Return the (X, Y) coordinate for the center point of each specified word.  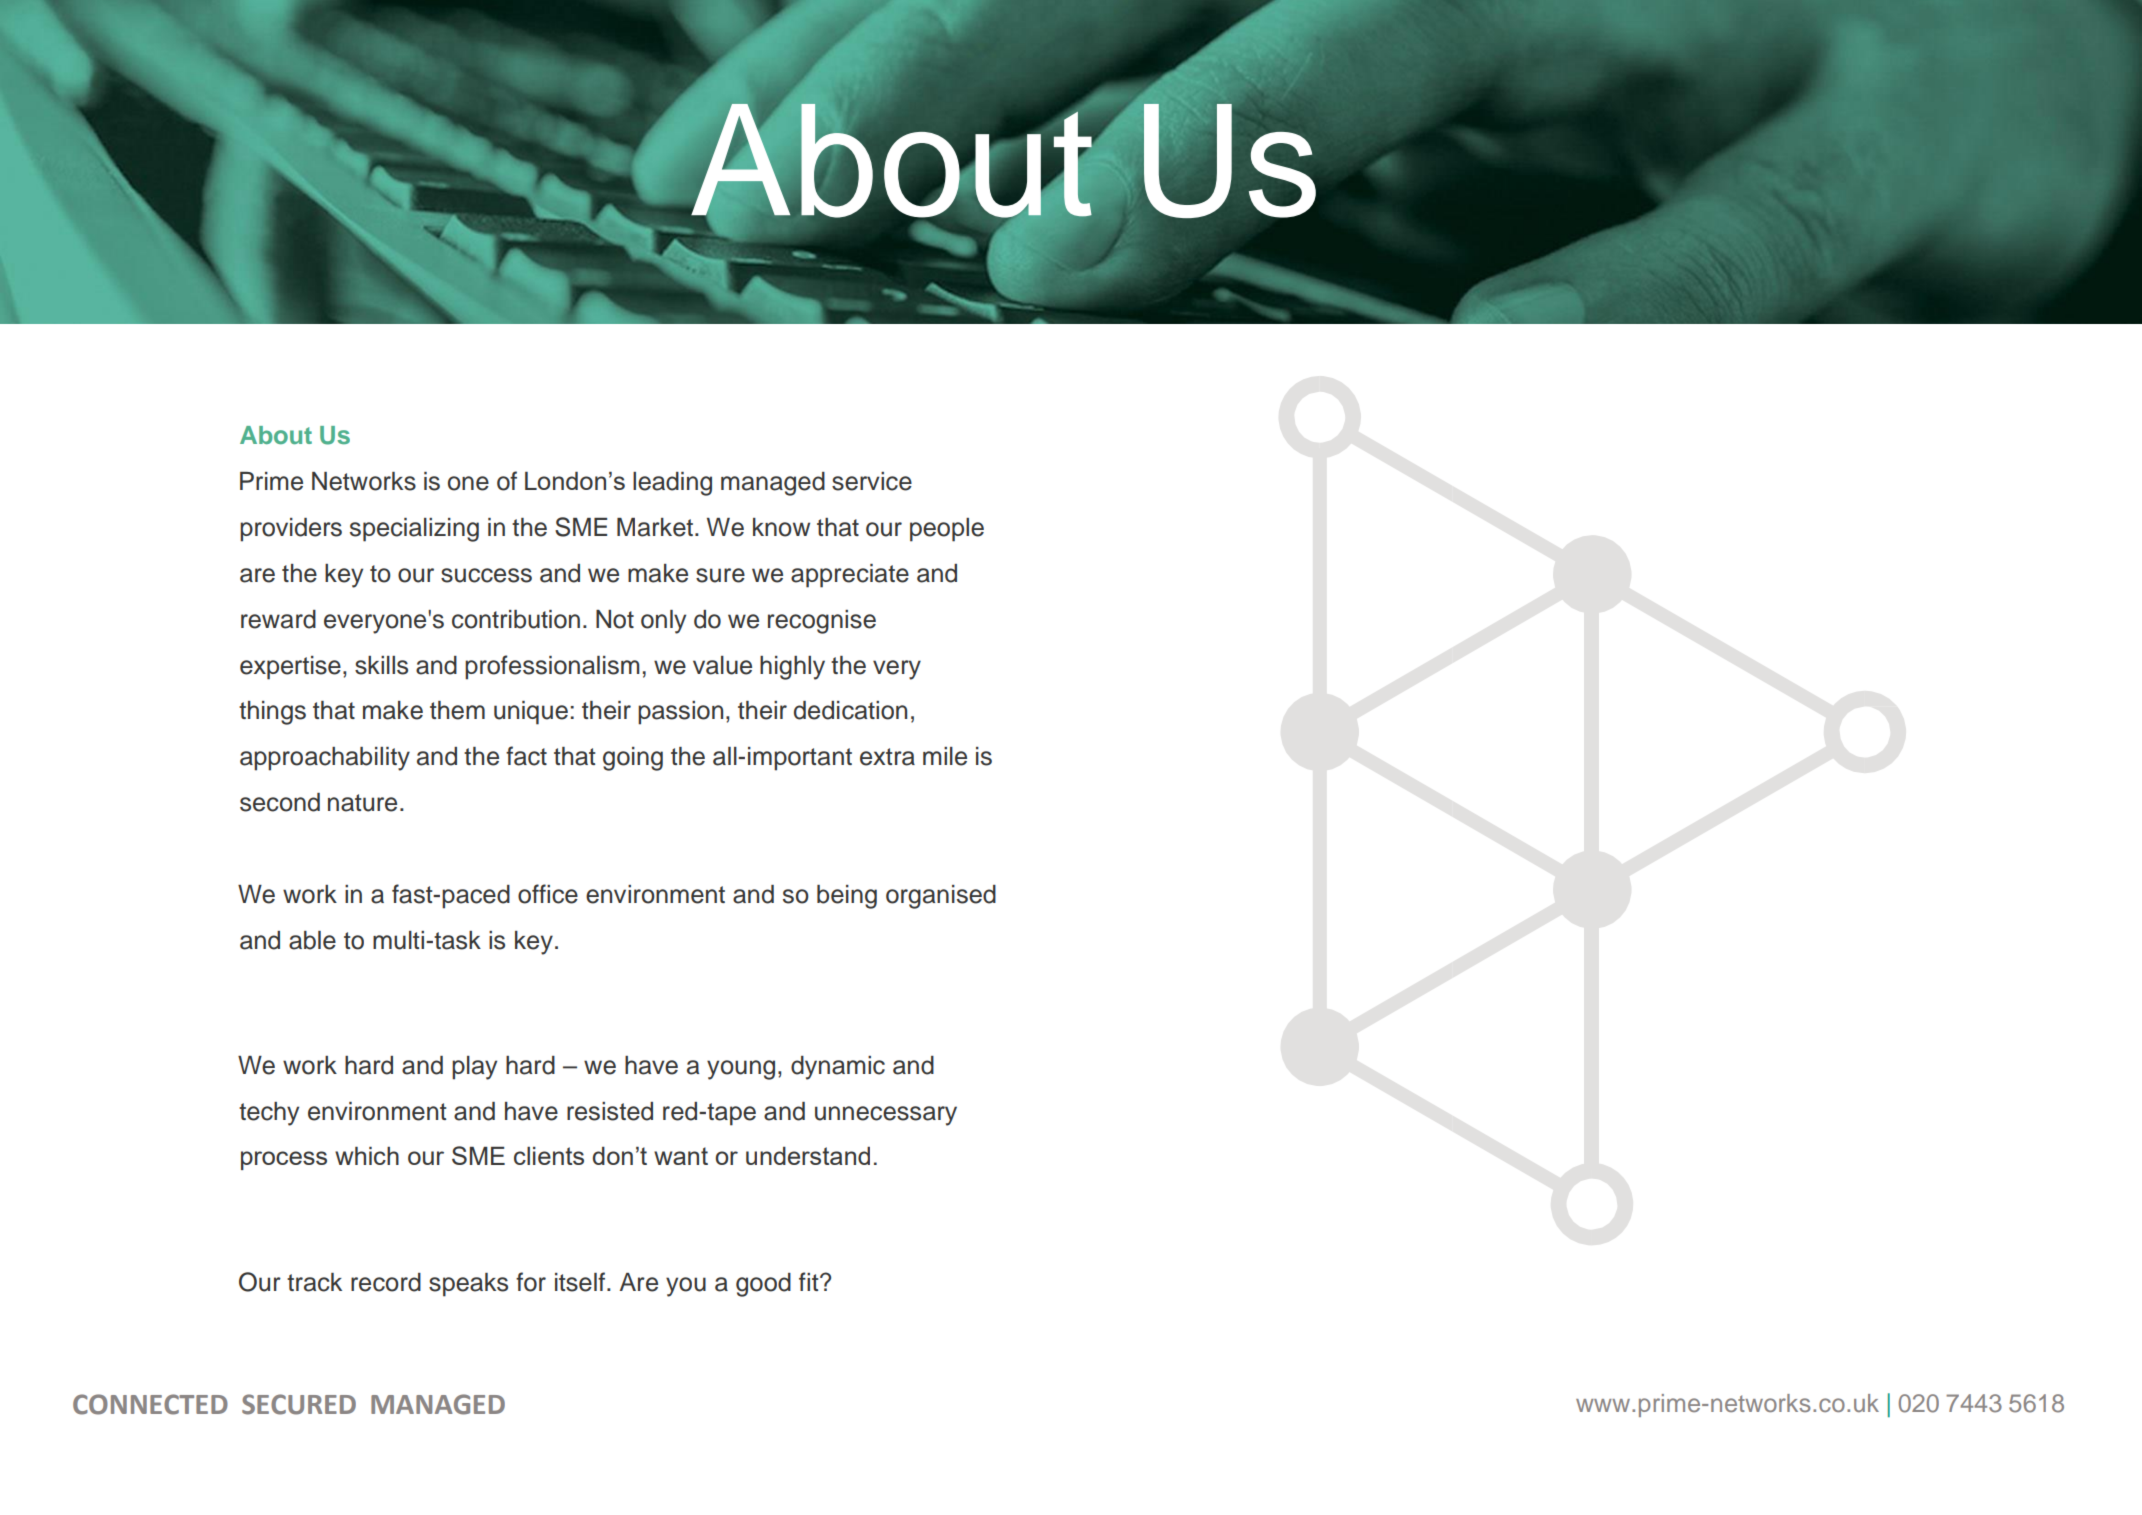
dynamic (838, 1068)
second (280, 802)
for (531, 1282)
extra (887, 757)
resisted (610, 1111)
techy (269, 1114)
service (872, 481)
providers (291, 530)
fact (526, 756)
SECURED (299, 1404)
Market (656, 527)
